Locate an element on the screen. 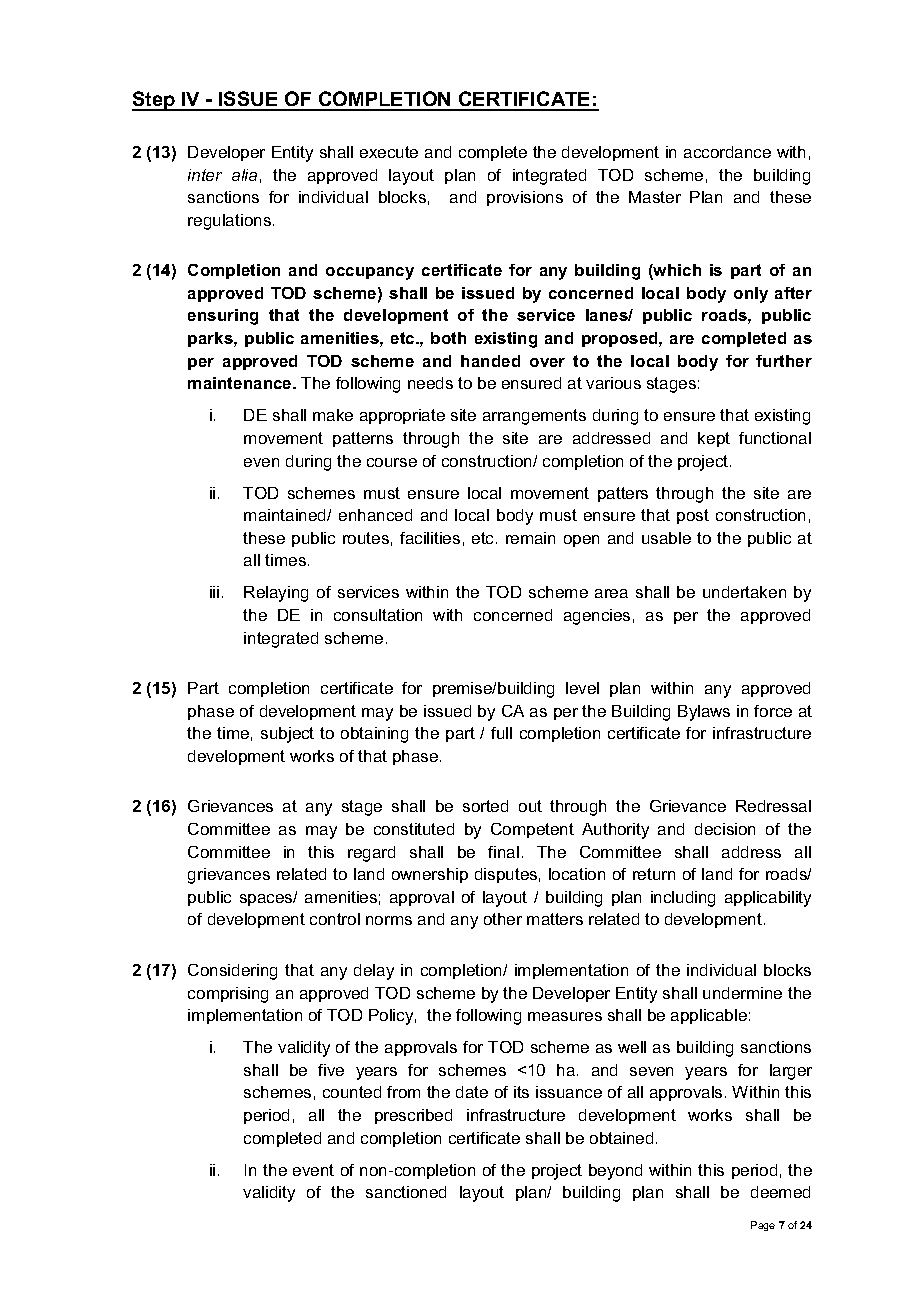 The width and height of the screenshot is (924, 1308). accordance is located at coordinates (727, 152).
